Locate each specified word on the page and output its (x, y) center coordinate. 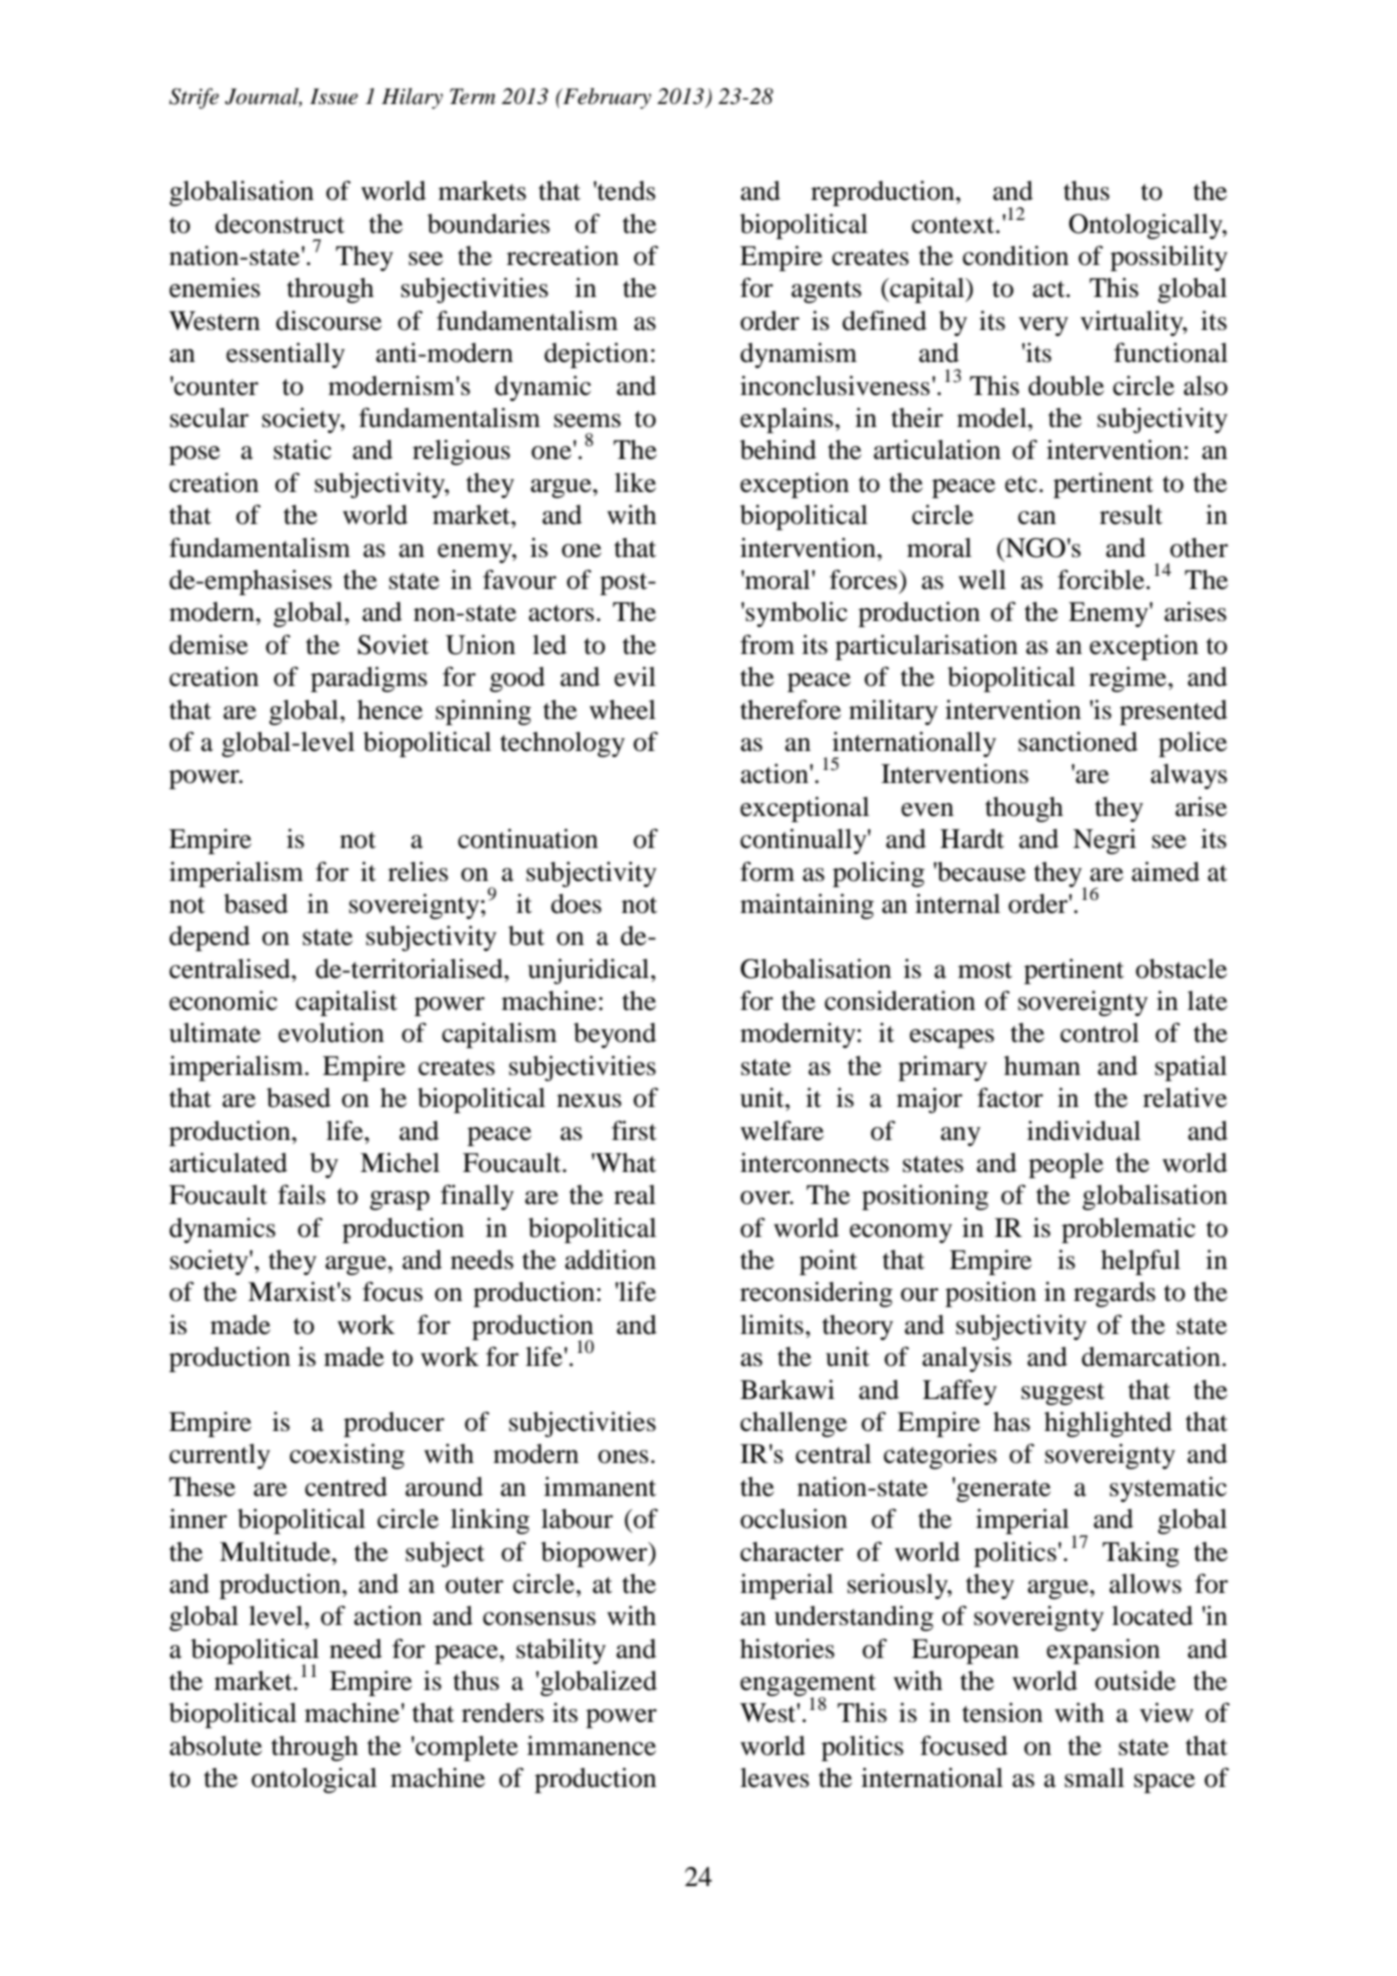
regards (1115, 1294)
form (767, 871)
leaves (774, 1778)
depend (209, 938)
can (1037, 518)
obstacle (1181, 969)
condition (1016, 256)
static (302, 450)
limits (772, 1325)
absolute (216, 1746)
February (606, 98)
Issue (334, 96)
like (635, 483)
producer (394, 1424)
